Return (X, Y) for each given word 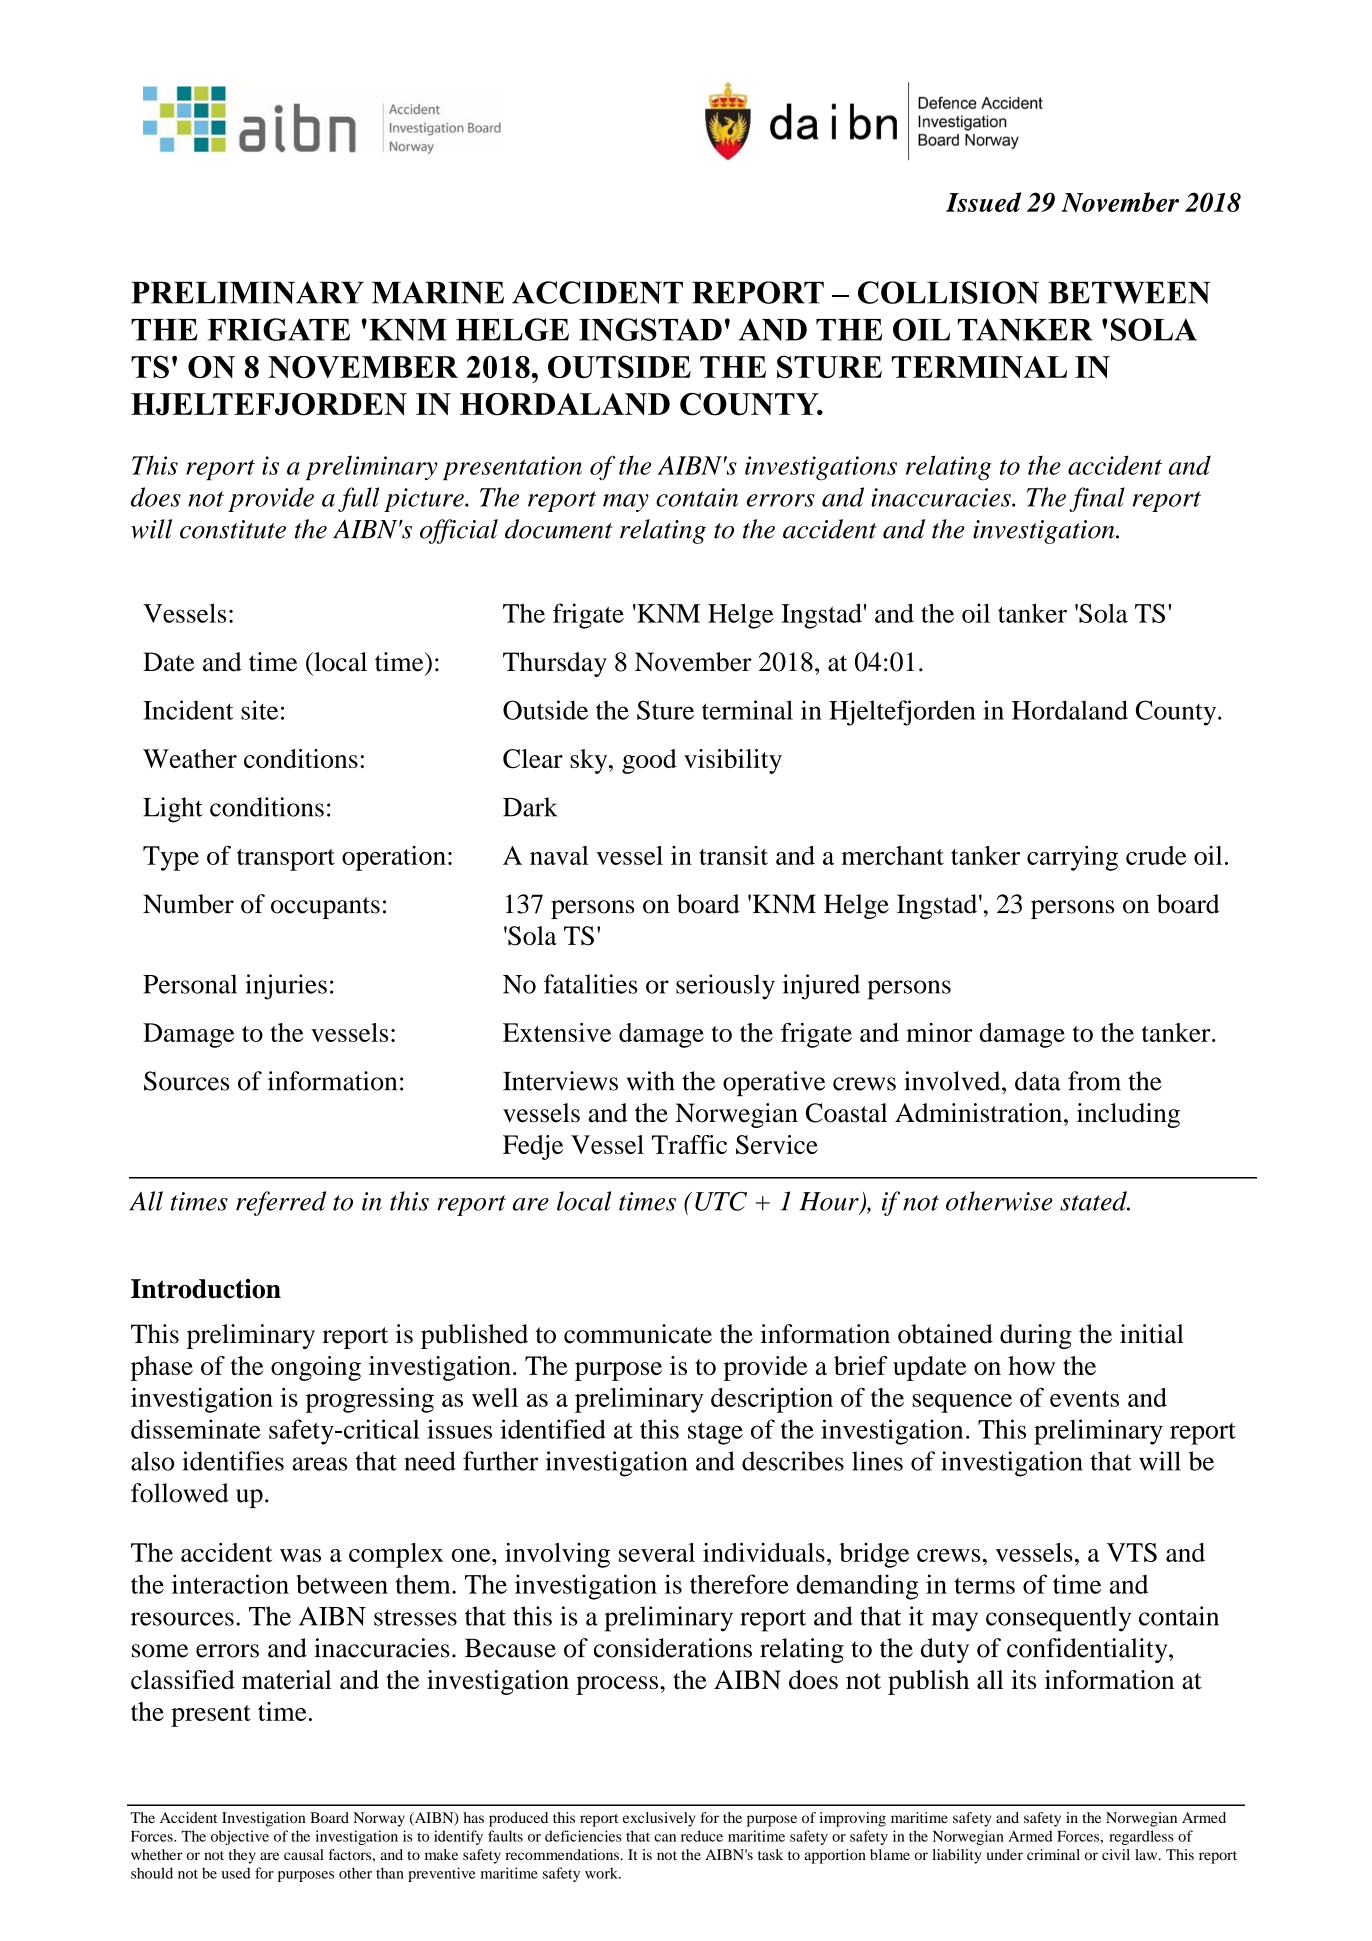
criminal (1053, 1854)
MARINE (438, 292)
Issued (983, 202)
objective (240, 1837)
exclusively (659, 1819)
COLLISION (948, 292)
